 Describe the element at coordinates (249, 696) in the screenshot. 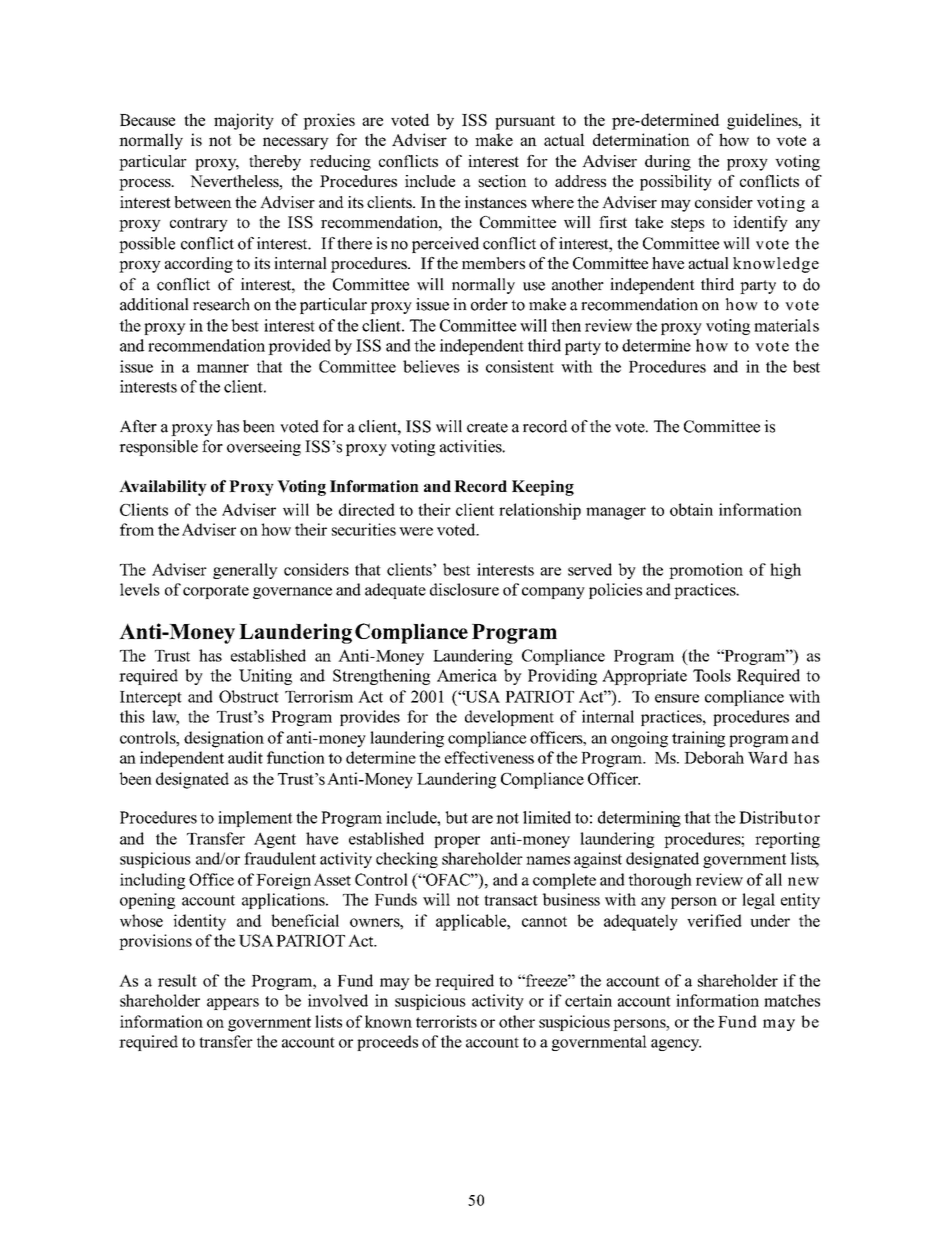

I see `Obstruct` at that location.
